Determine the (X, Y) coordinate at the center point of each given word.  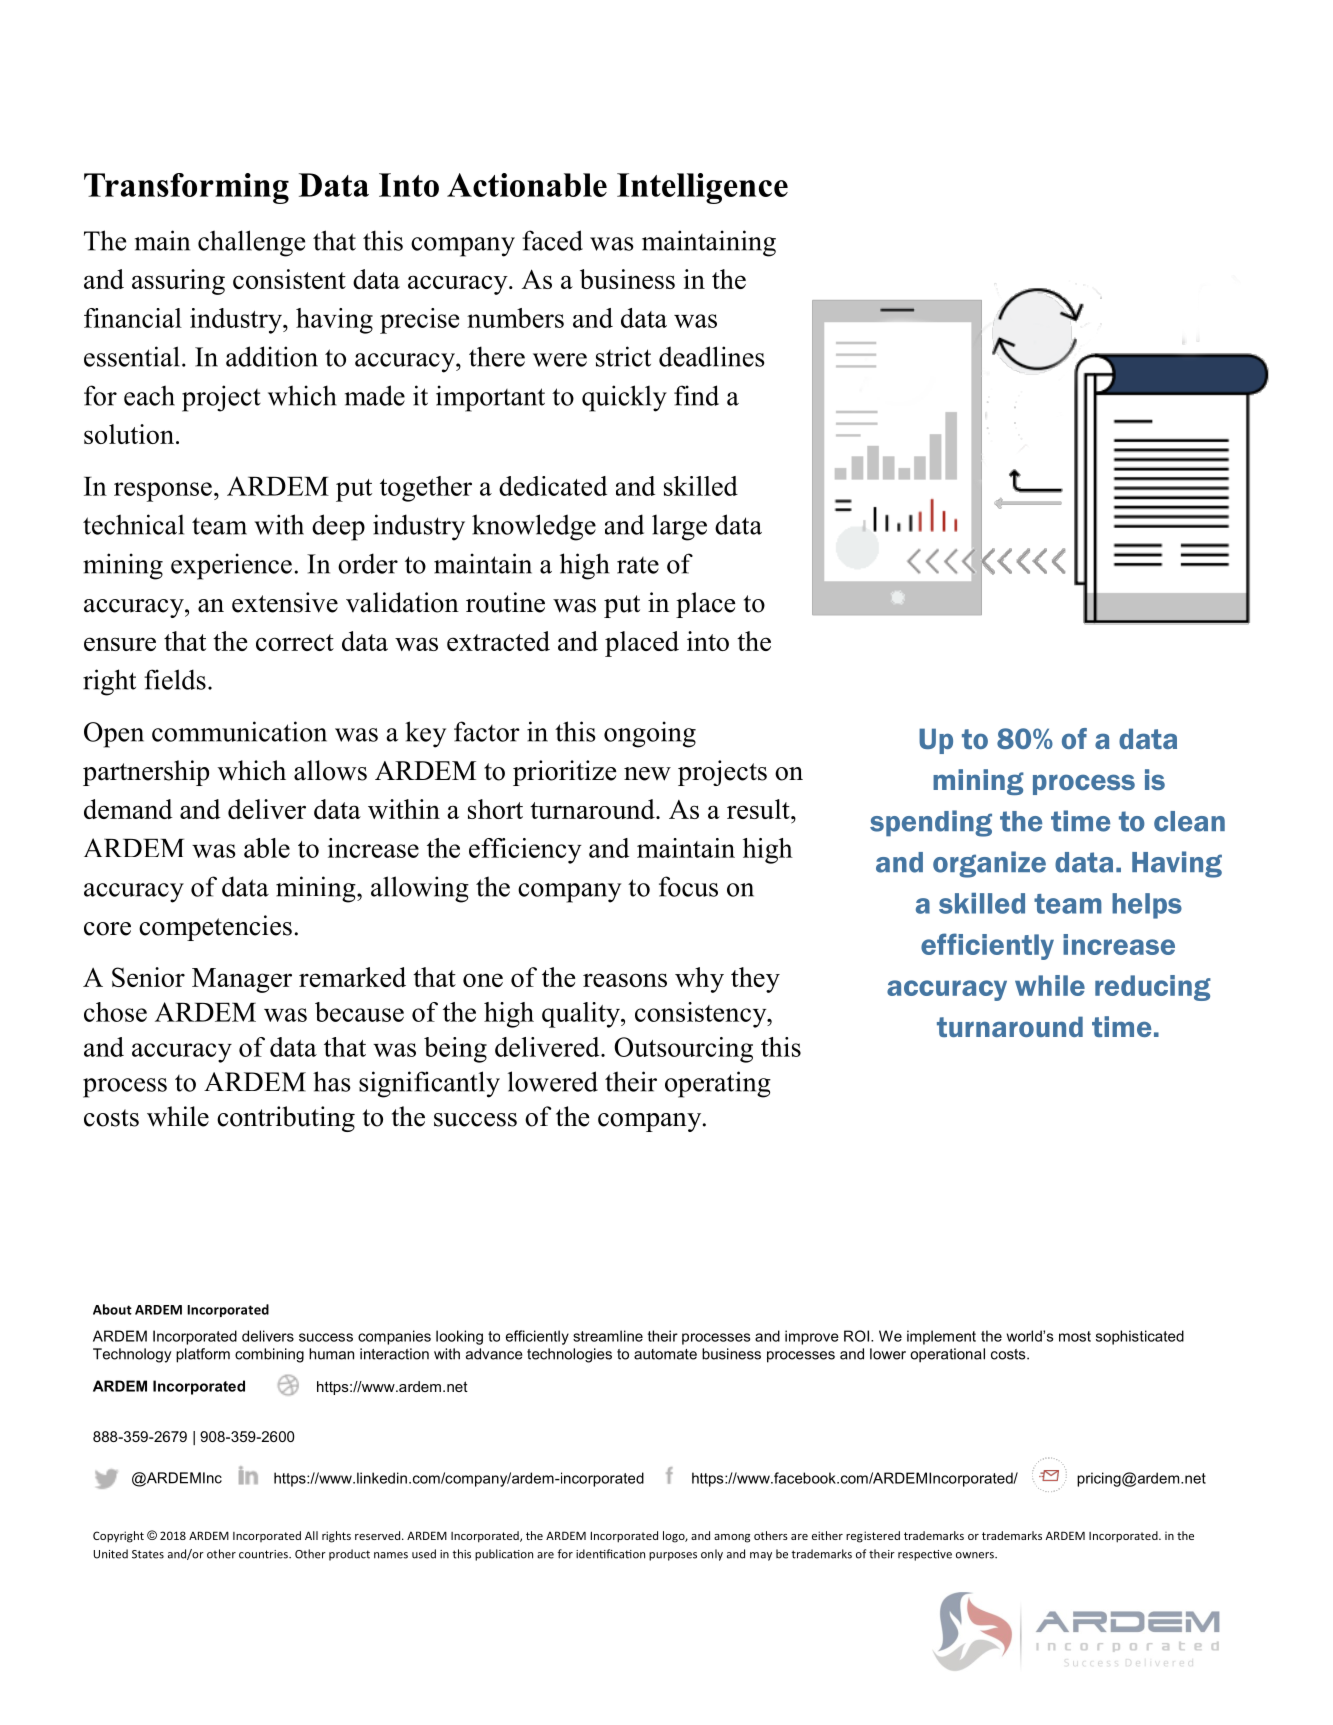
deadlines (712, 356)
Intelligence (702, 188)
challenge (251, 243)
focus (688, 886)
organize (989, 864)
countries (264, 1554)
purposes (673, 1556)
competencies (215, 928)
